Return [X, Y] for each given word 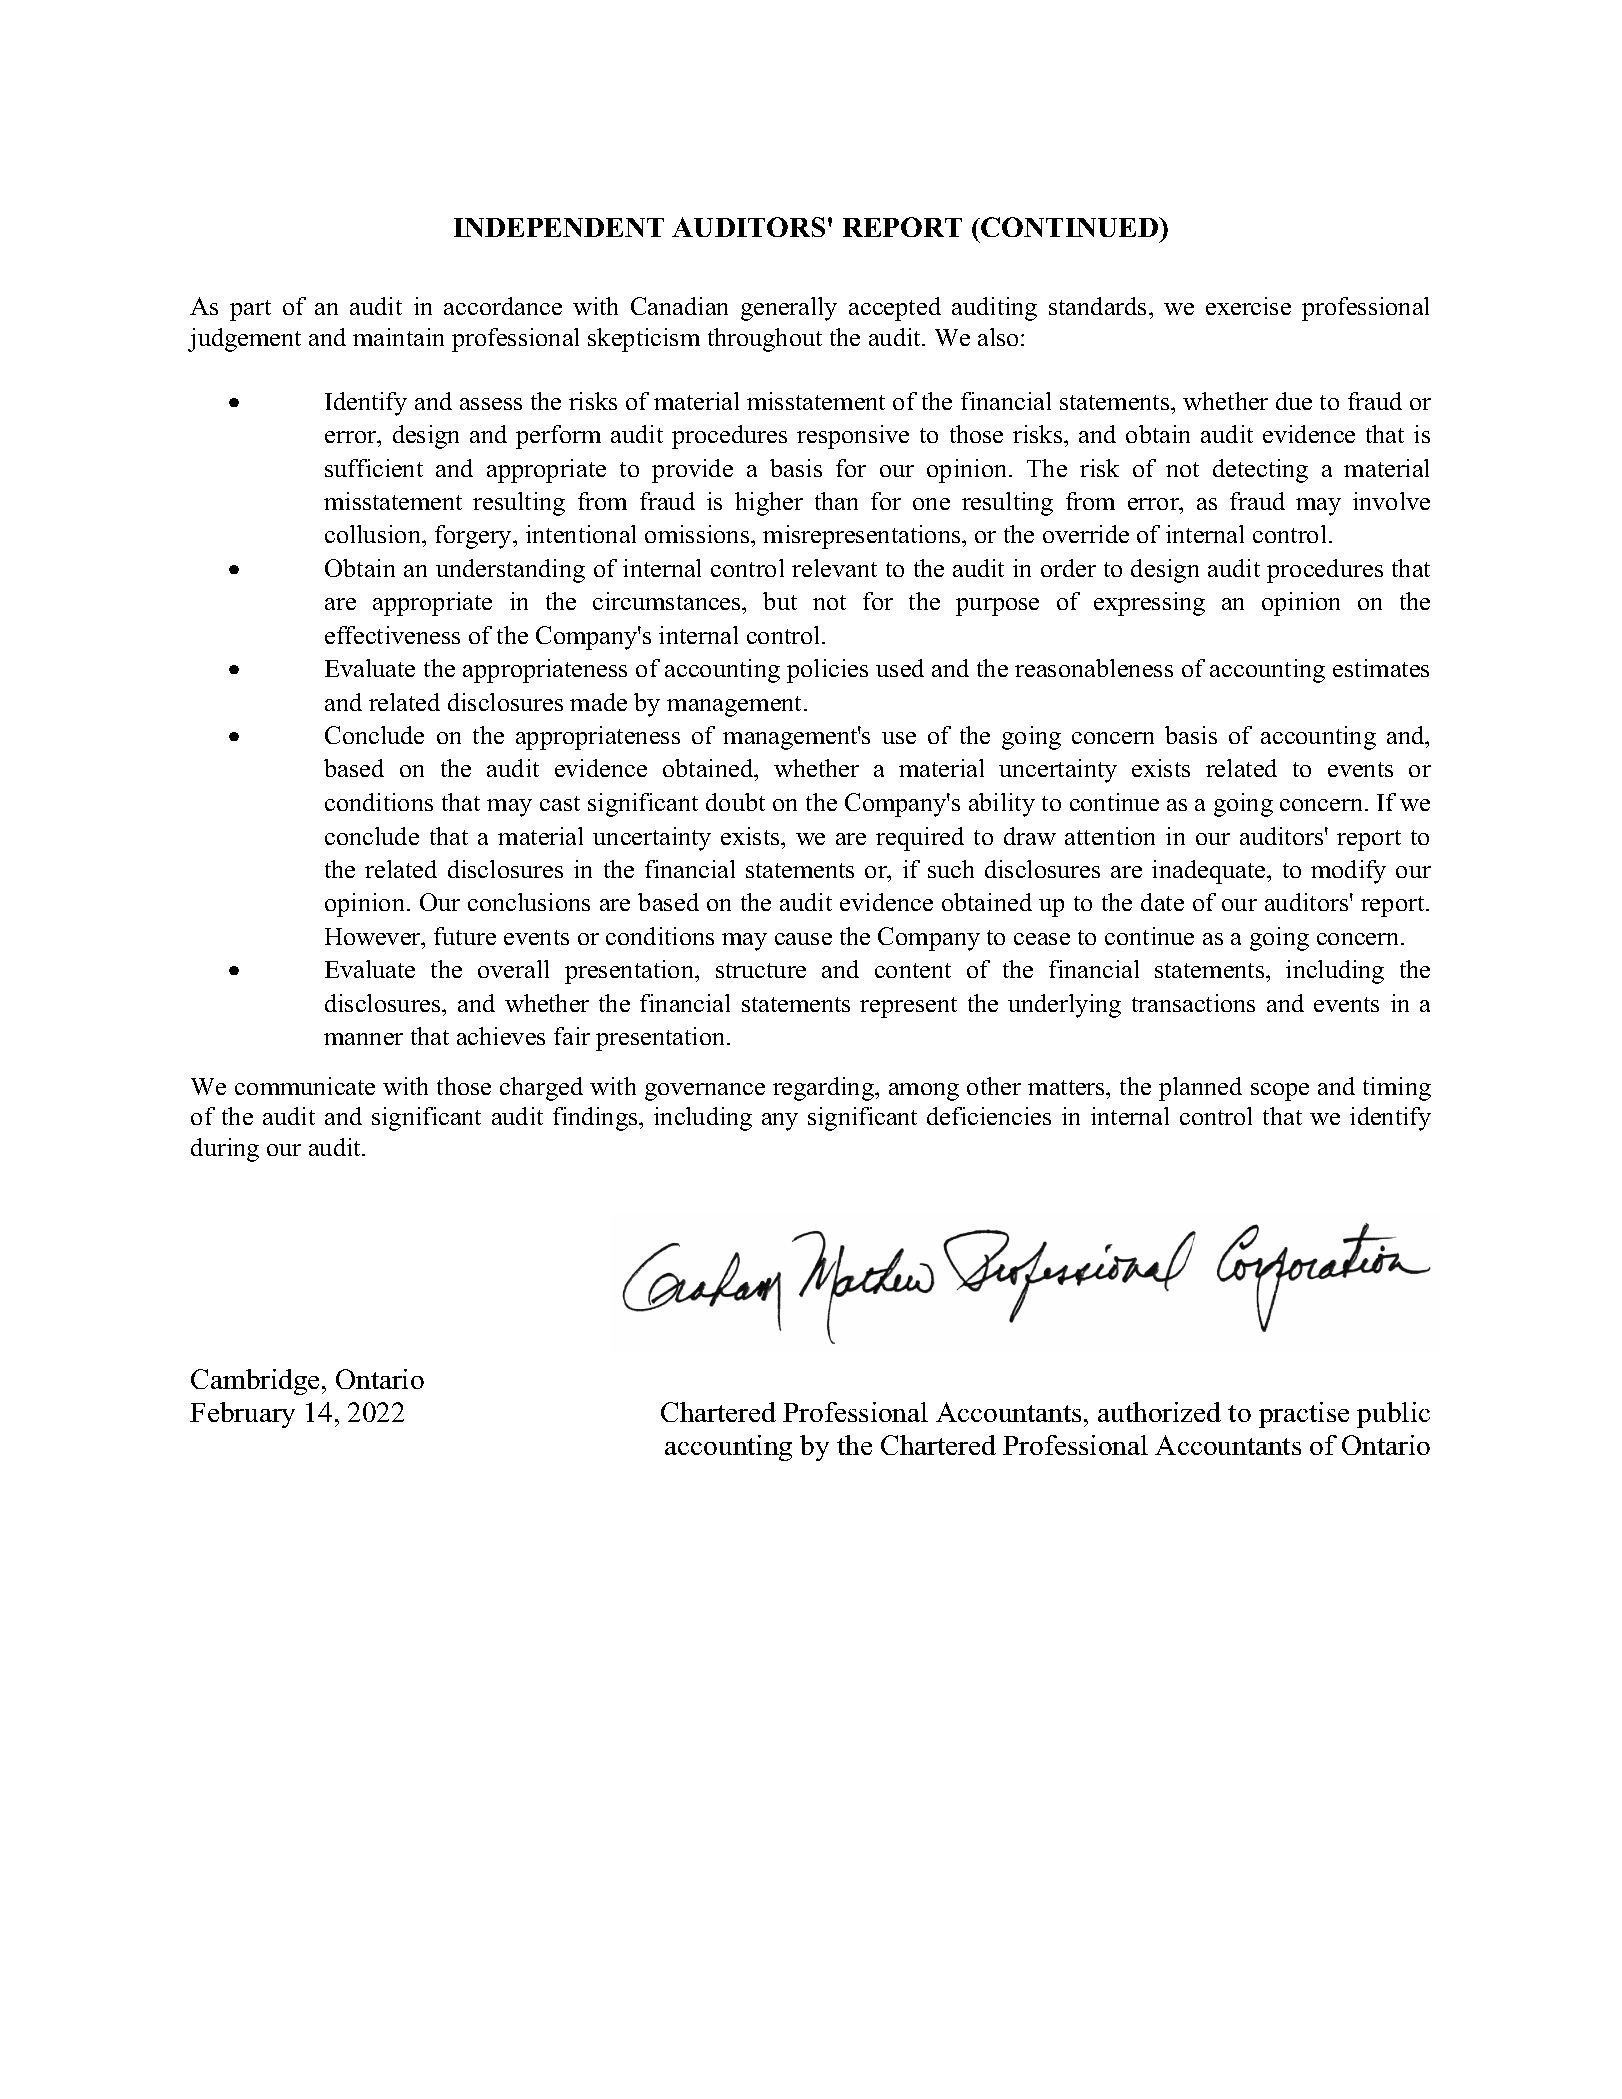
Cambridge [255, 1382]
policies [827, 671]
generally [789, 309]
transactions [1193, 1003]
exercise [1248, 306]
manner [363, 1039]
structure [761, 970]
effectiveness [392, 635]
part [250, 310]
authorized [1159, 1412]
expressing [1149, 604]
